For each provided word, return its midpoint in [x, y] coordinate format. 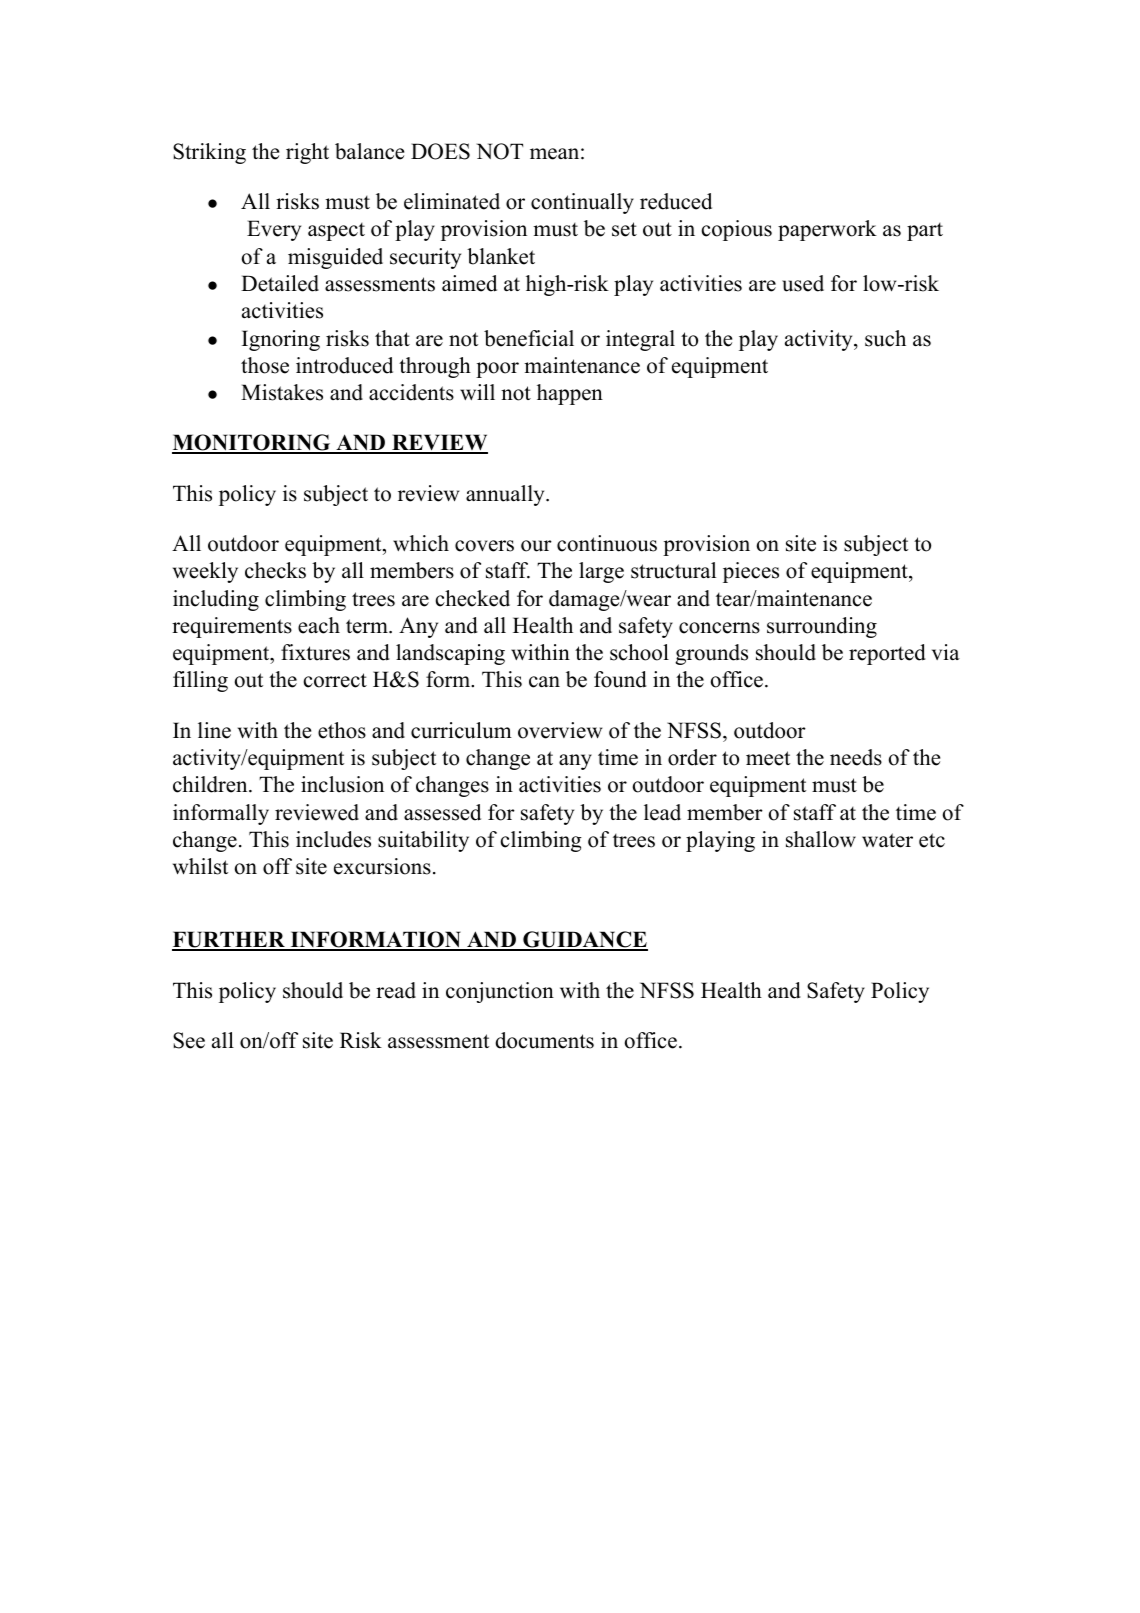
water [887, 840]
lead [662, 812]
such [885, 338]
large [601, 572]
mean [554, 154]
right [307, 153]
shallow [821, 839]
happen [570, 394]
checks [275, 570]
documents [544, 1040]
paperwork [827, 230]
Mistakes [282, 392]
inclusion [342, 784]
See [189, 1040]
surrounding [822, 627]
